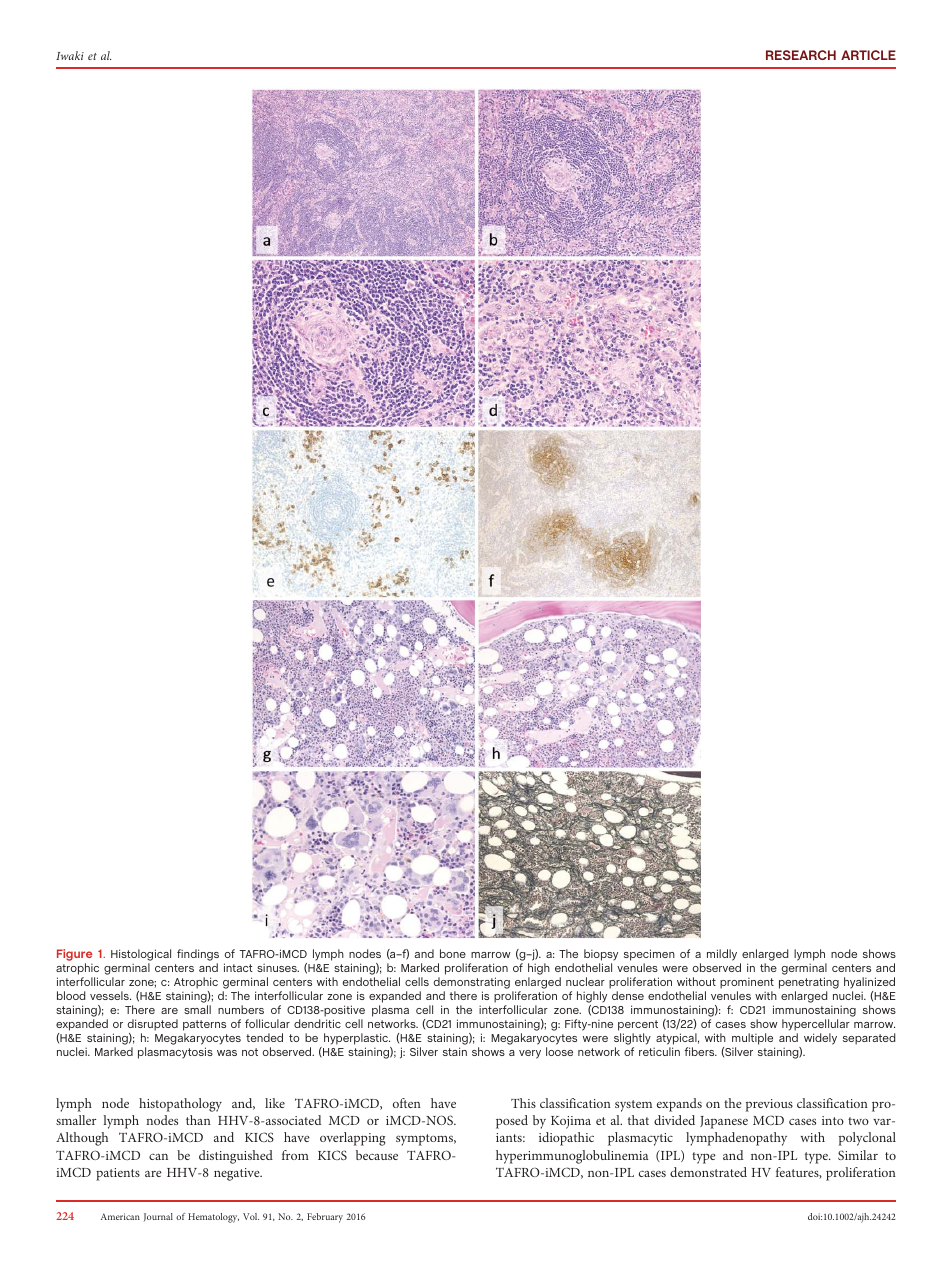 Image resolution: width=952 pixels, height=1261 pixels. I want to click on RESEARCH, so click(801, 55).
